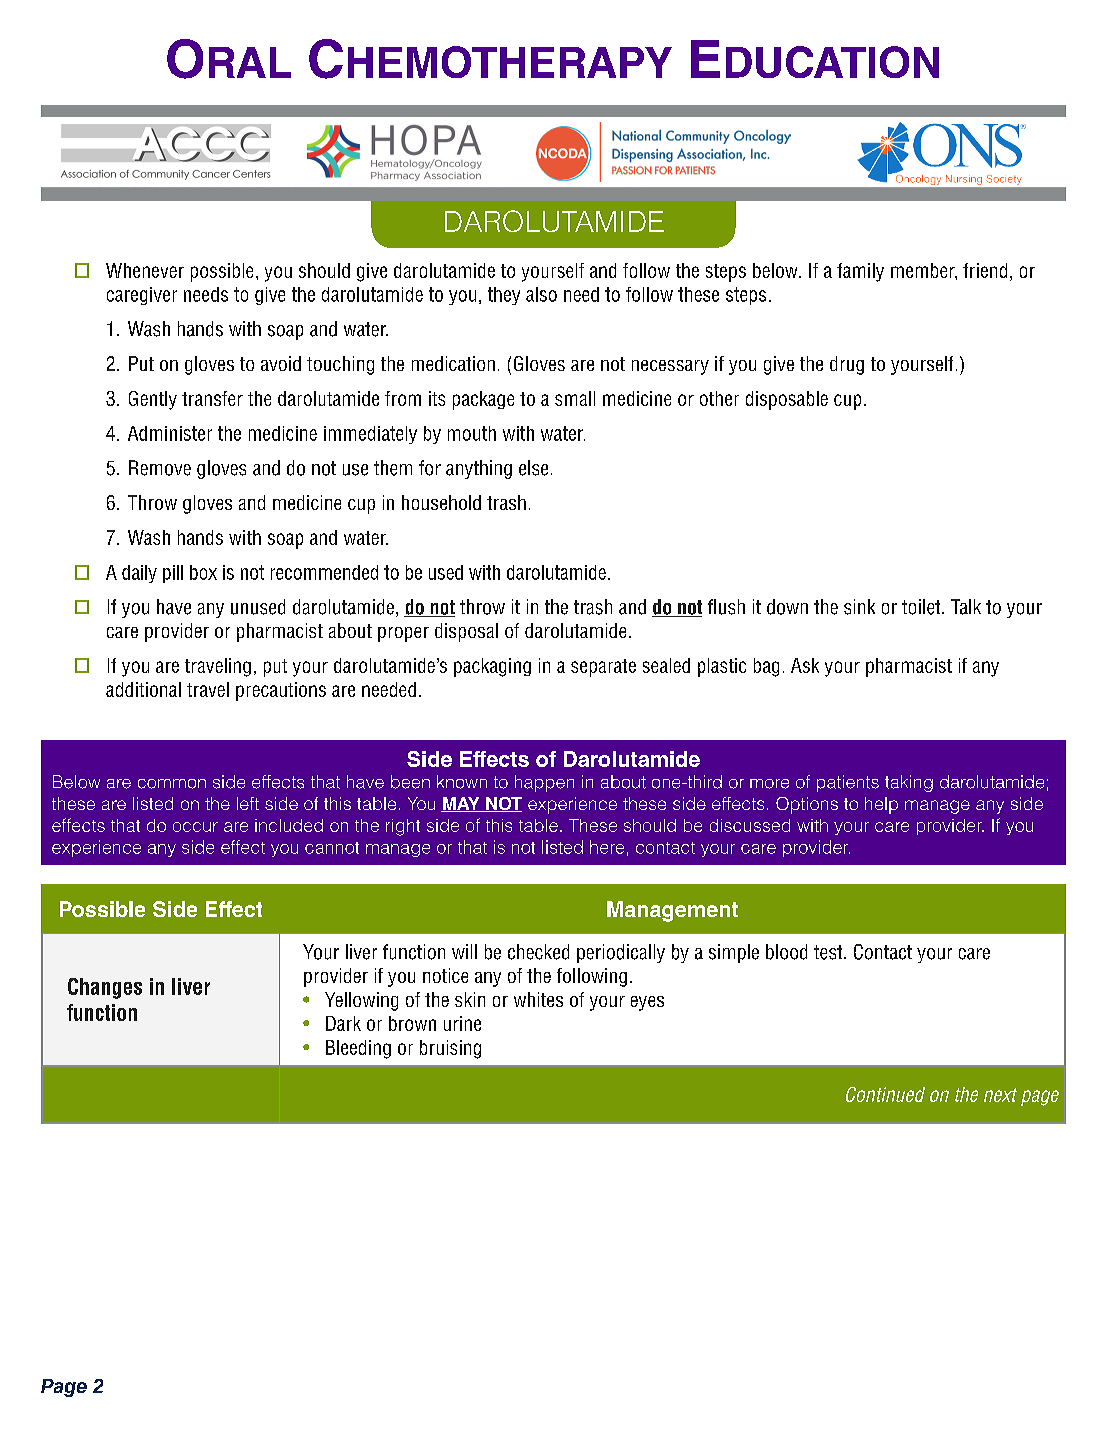 Image resolution: width=1107 pixels, height=1433 pixels. What do you see at coordinates (885, 1094) in the screenshot?
I see `Continued` at bounding box center [885, 1094].
